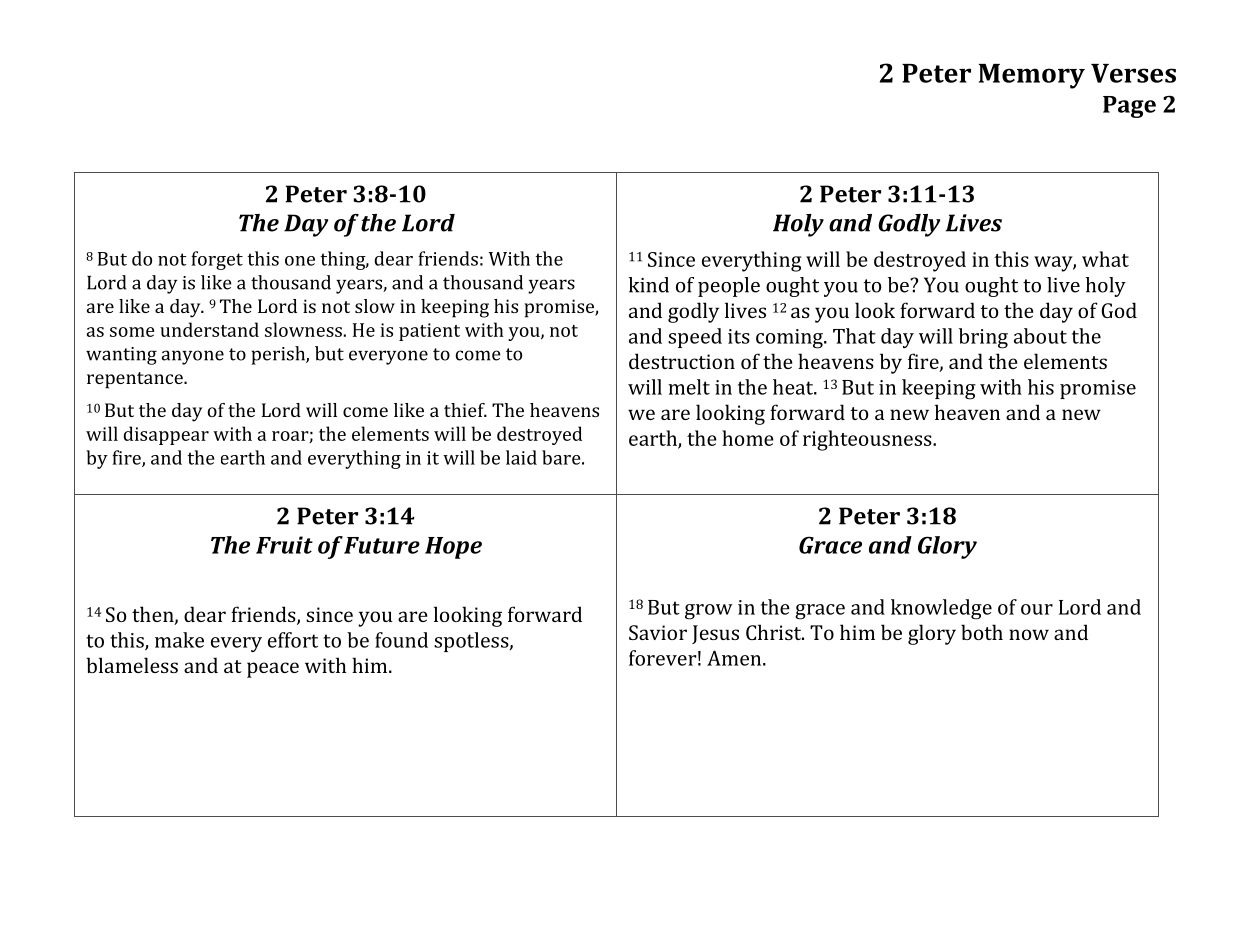  Describe the element at coordinates (293, 640) in the screenshot. I see `effort` at that location.
